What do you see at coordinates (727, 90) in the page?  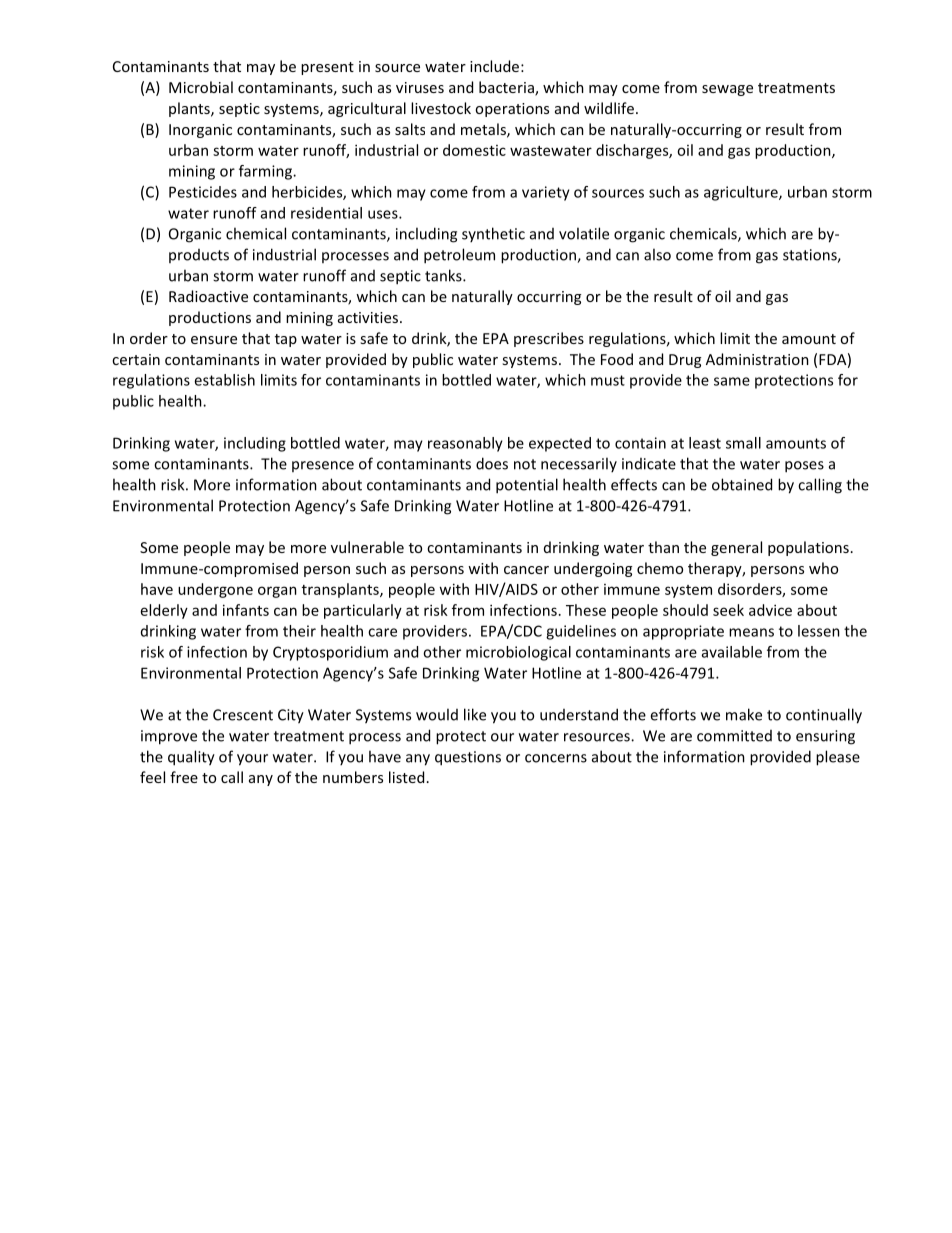 I see `sewage` at bounding box center [727, 90].
